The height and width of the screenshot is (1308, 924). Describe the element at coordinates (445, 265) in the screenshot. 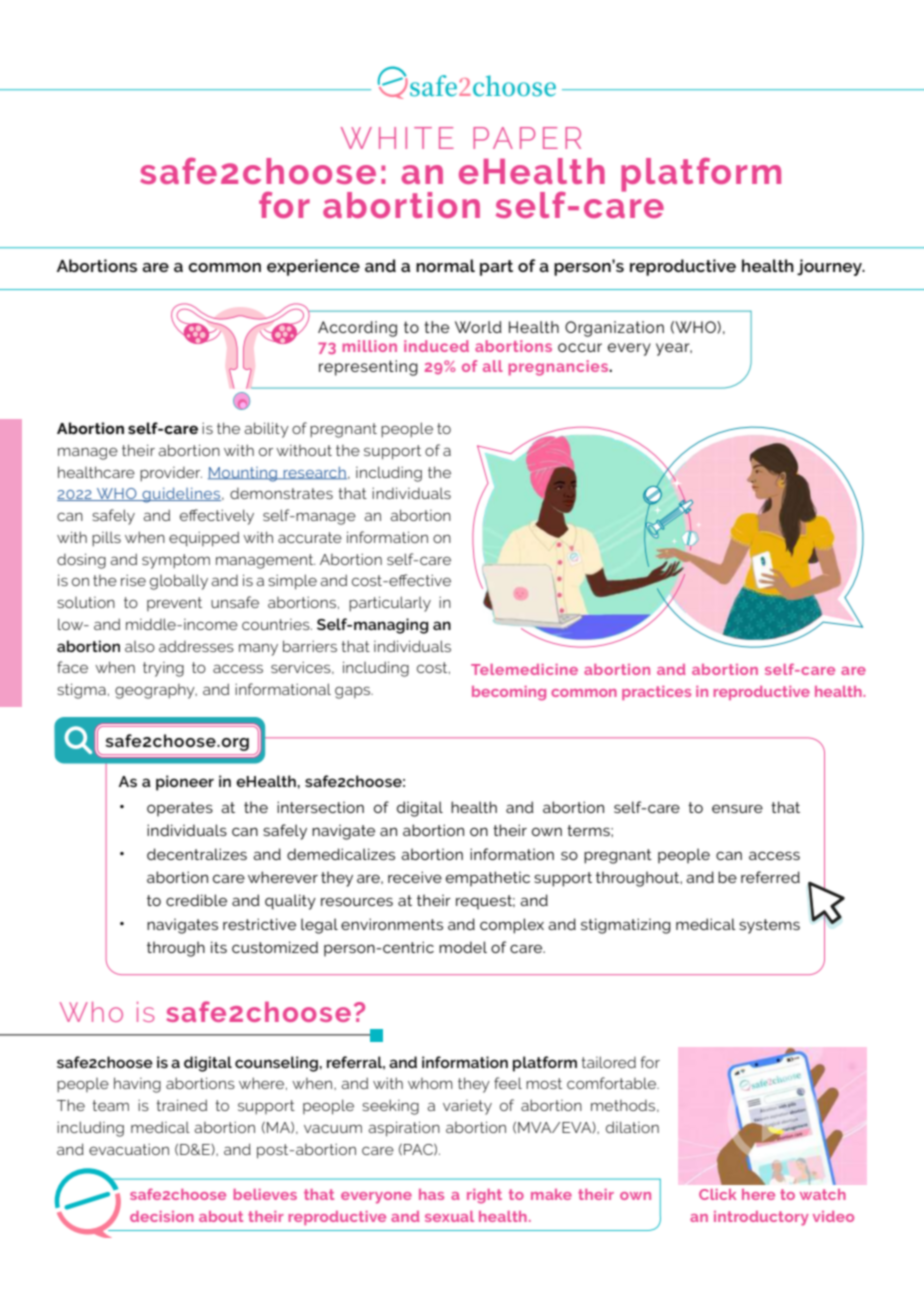

I see `normal` at that location.
